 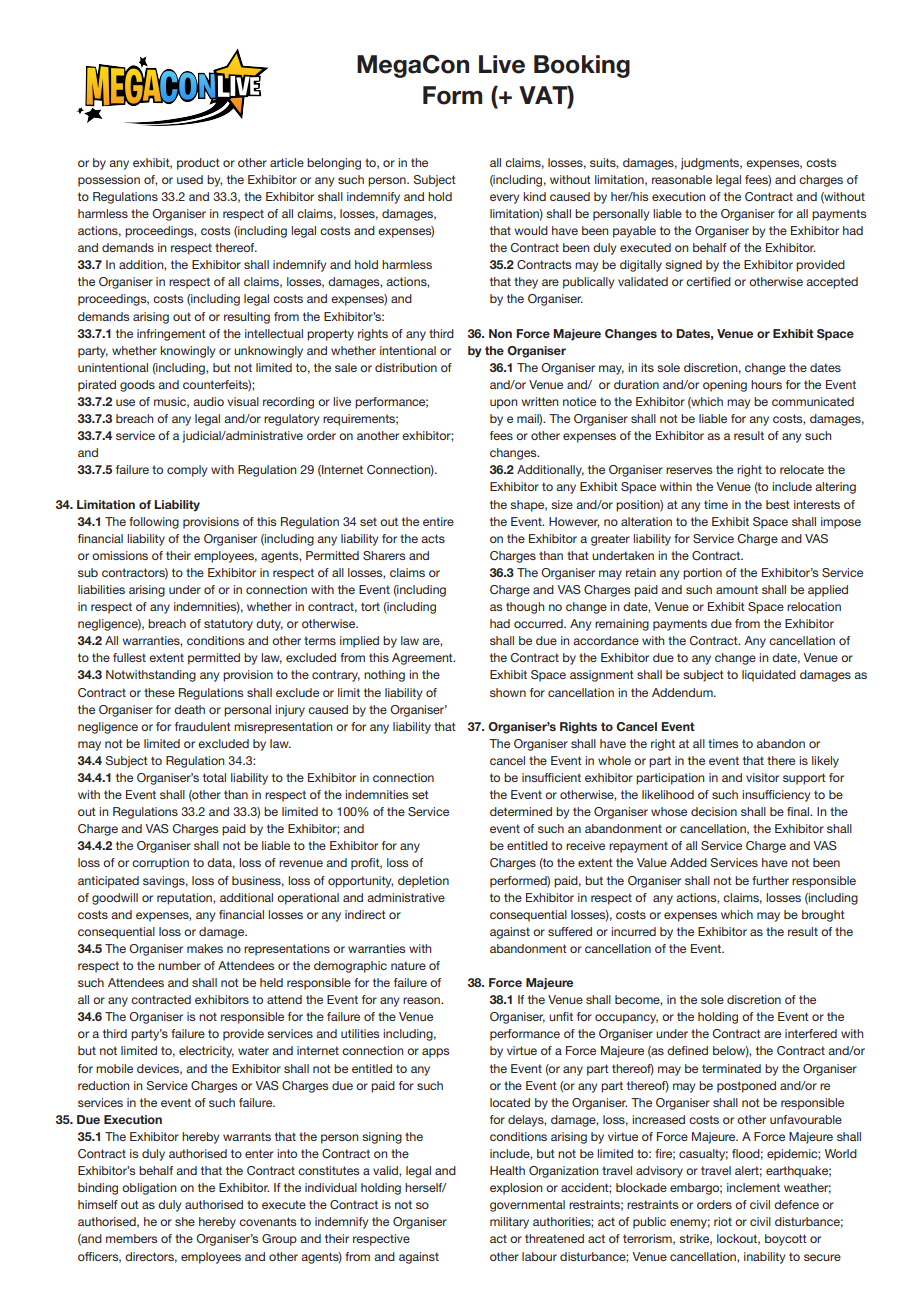 I want to click on certified, so click(x=708, y=281).
